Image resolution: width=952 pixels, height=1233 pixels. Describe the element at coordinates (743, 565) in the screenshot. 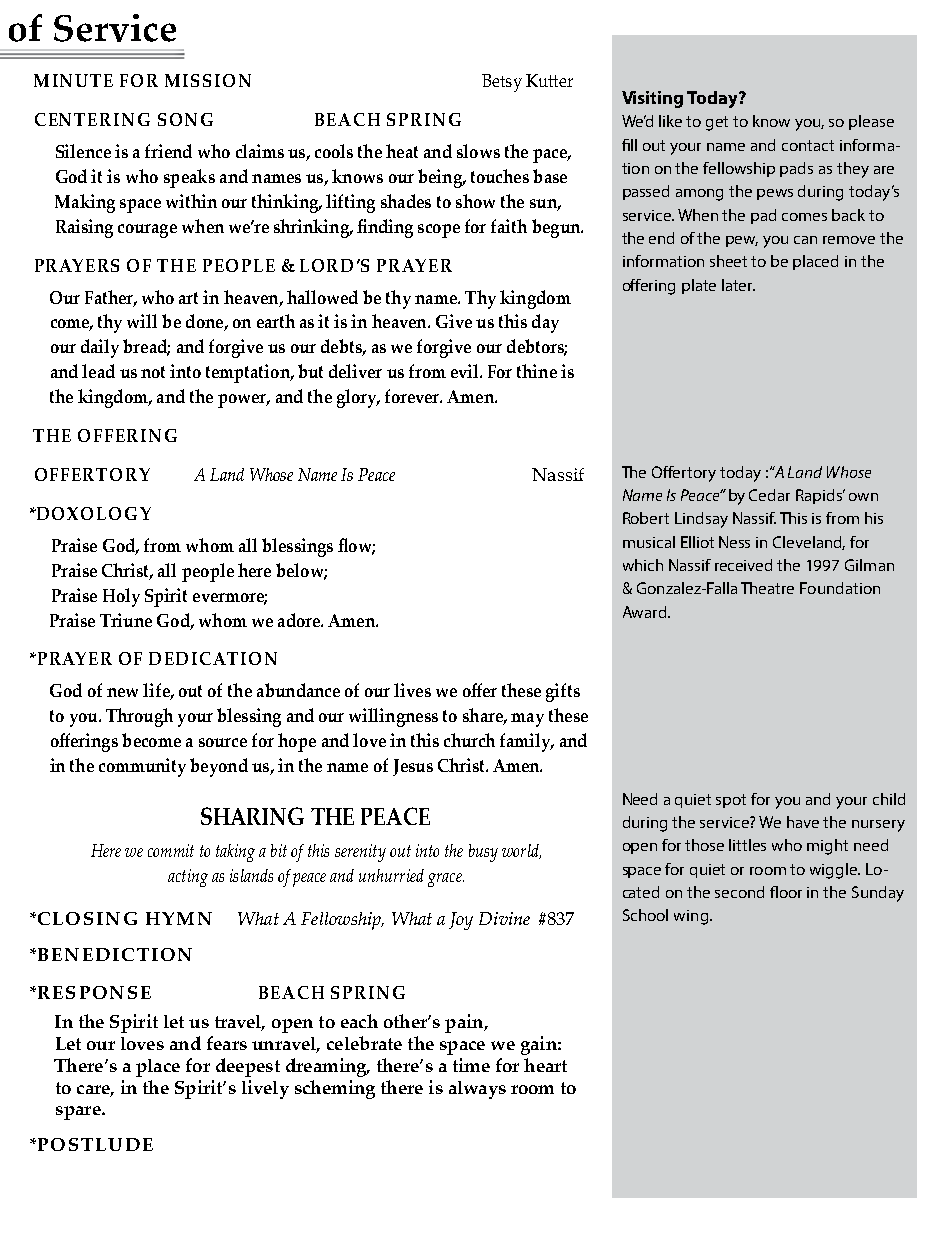

I see `received` at that location.
